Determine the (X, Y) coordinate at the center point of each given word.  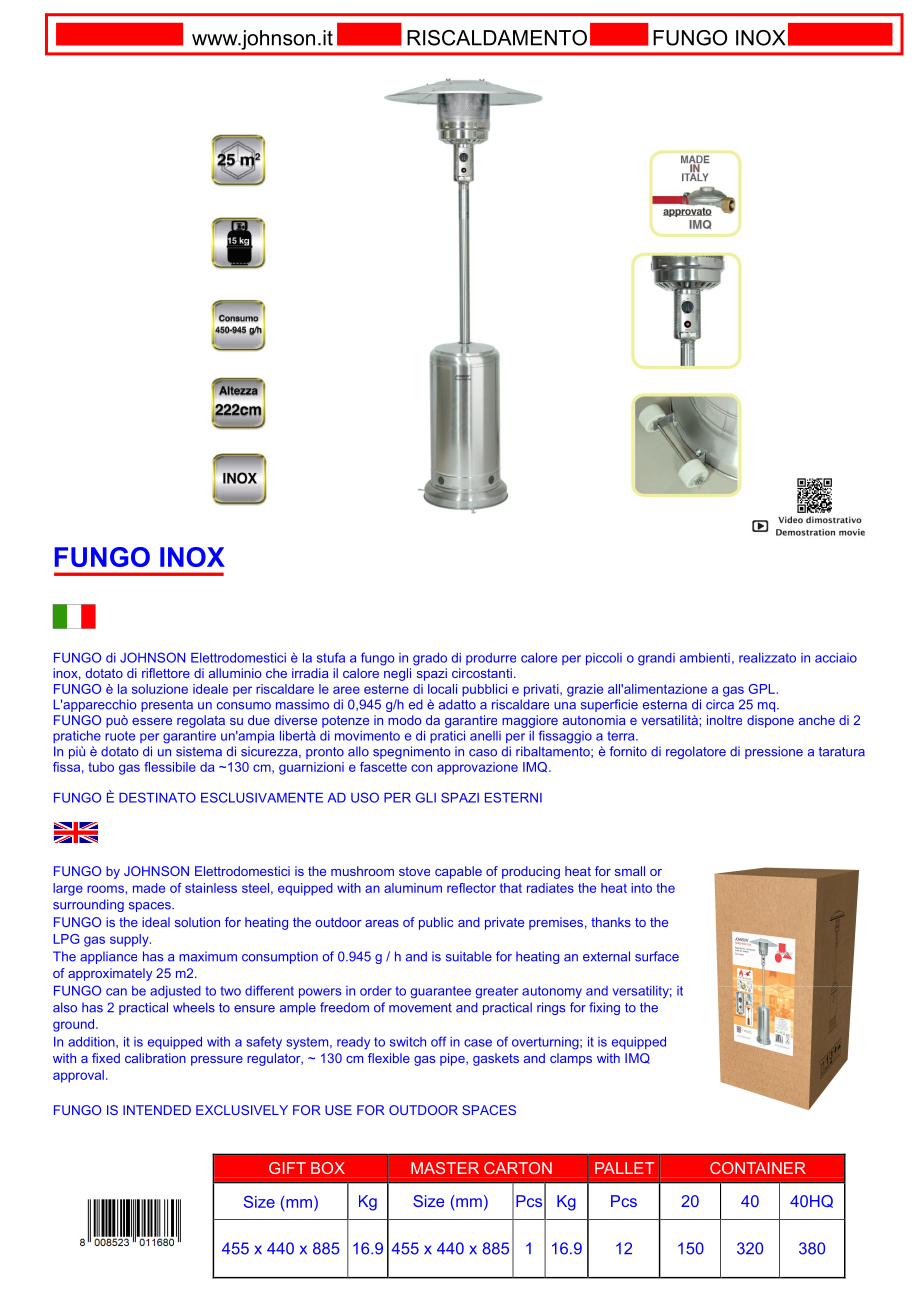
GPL (762, 689)
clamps (571, 1059)
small (630, 871)
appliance (108, 957)
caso (483, 753)
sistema (199, 751)
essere (152, 721)
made (149, 888)
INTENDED (157, 1110)
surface (657, 956)
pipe (453, 1059)
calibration (155, 1058)
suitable (469, 956)
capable (458, 872)
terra (622, 736)
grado (430, 659)
